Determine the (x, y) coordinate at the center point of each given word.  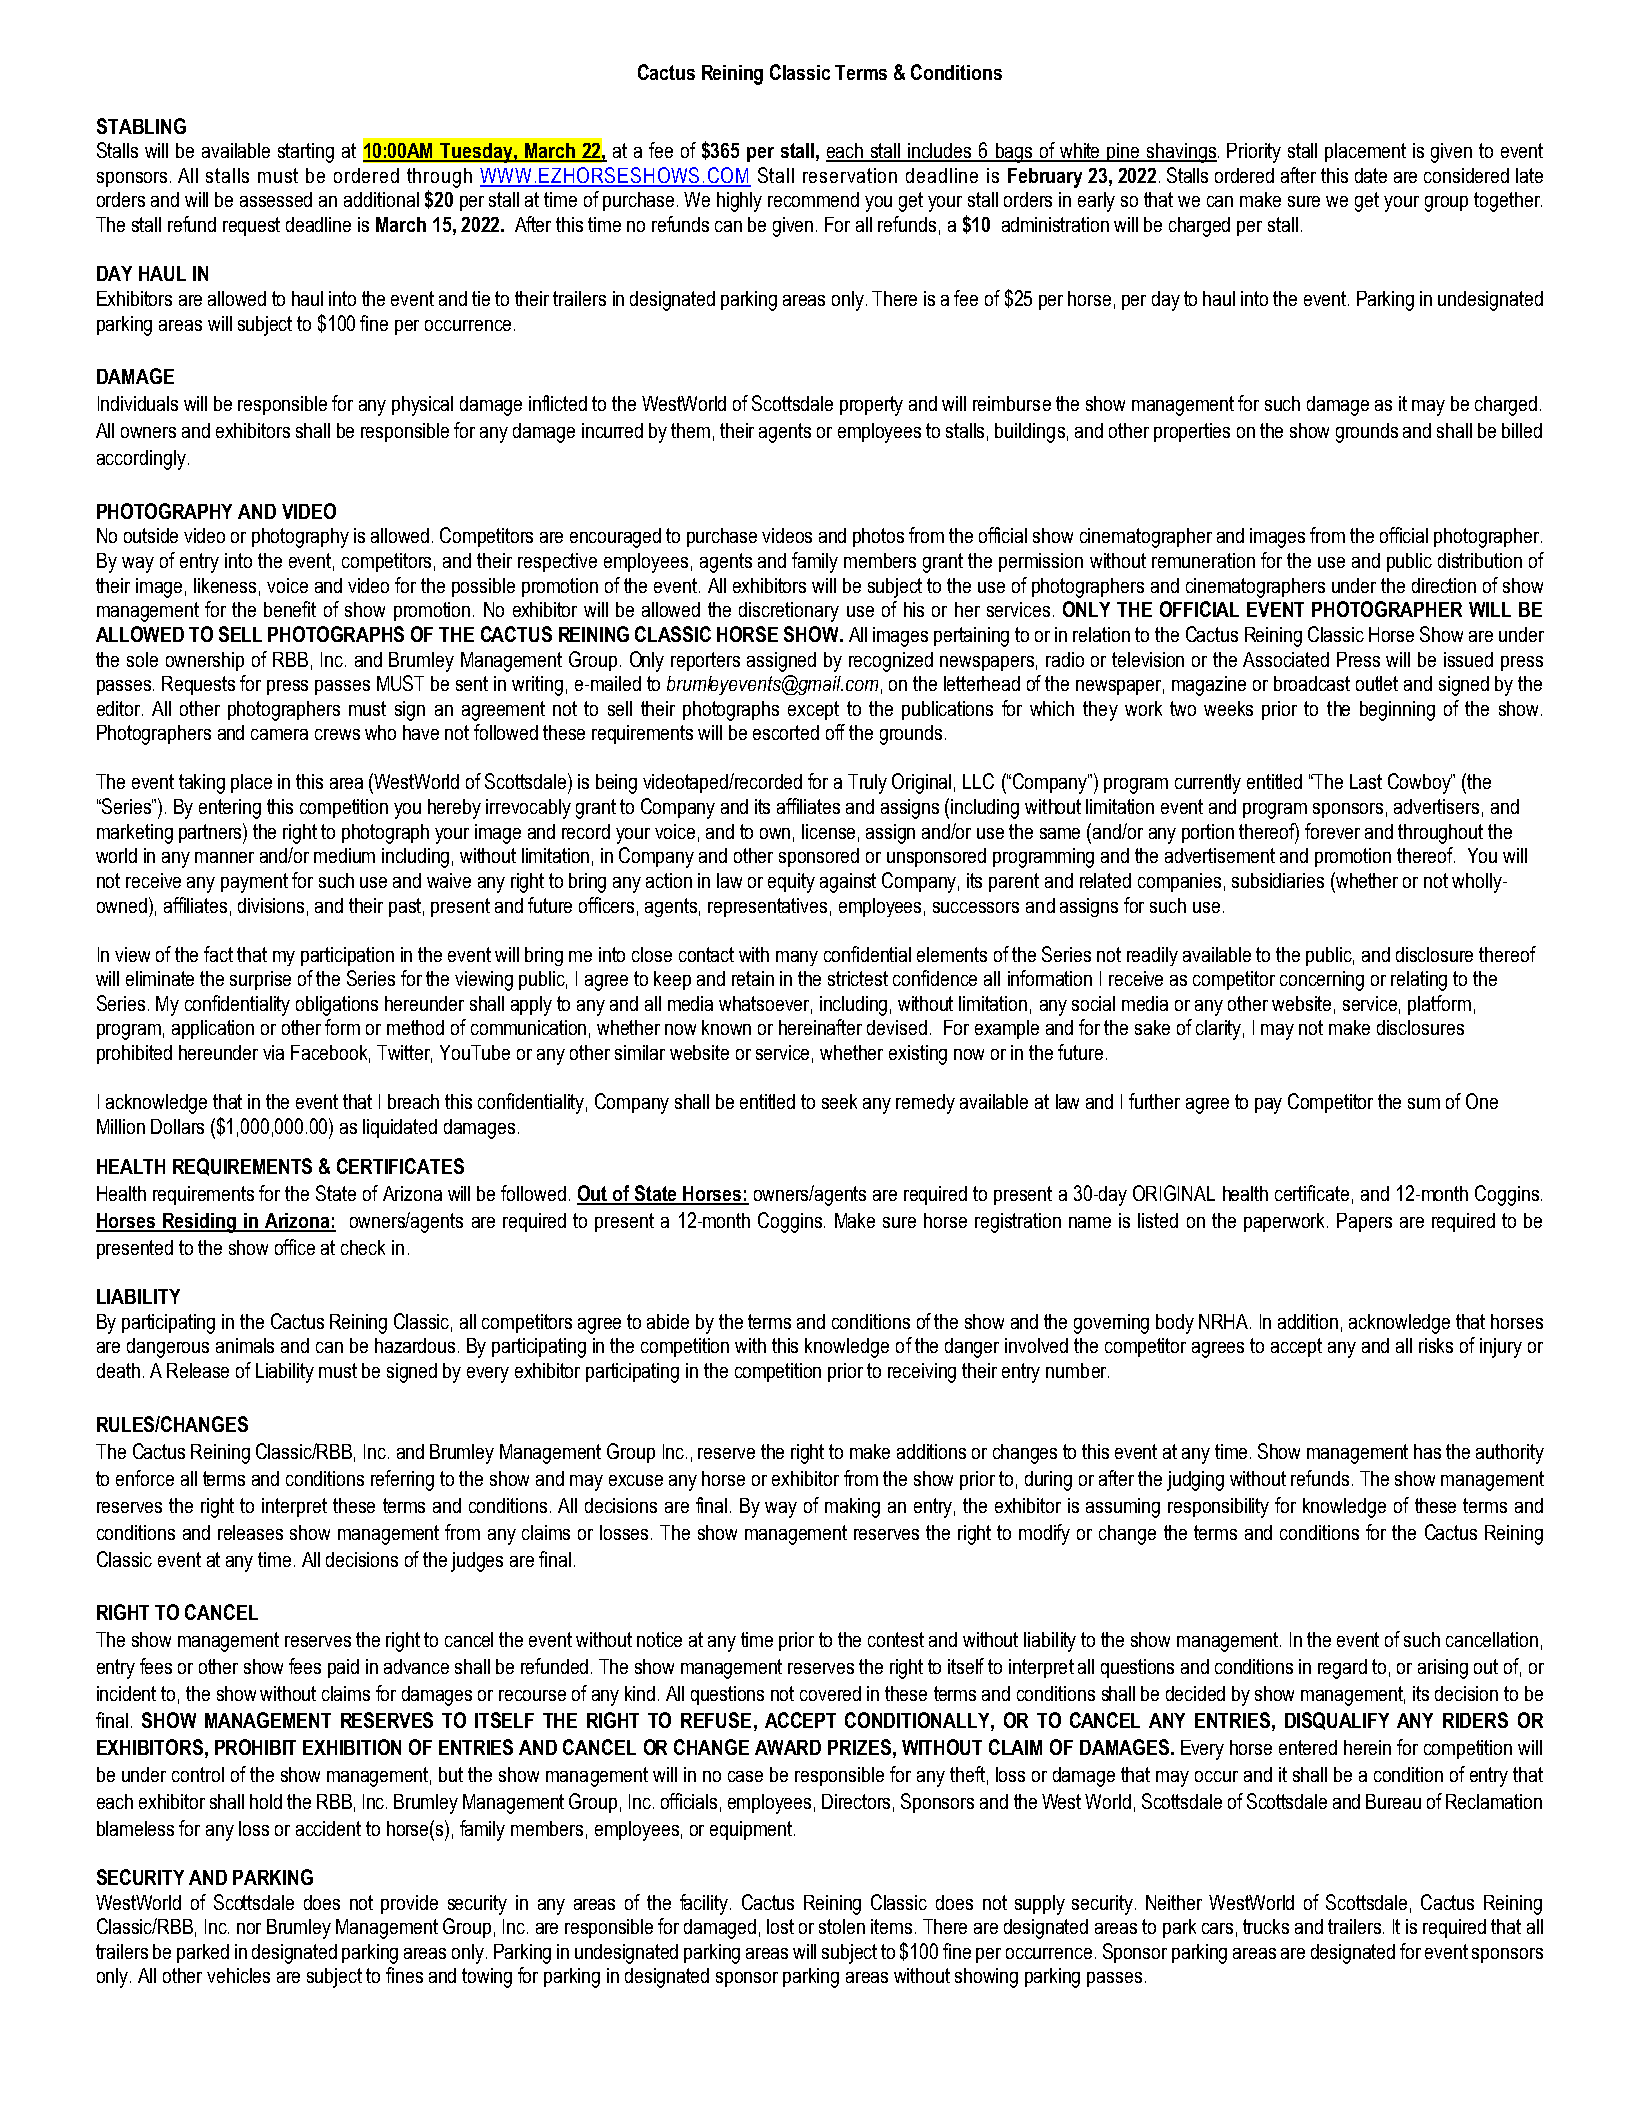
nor (249, 1928)
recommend (813, 199)
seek (839, 1101)
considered (1466, 175)
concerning (1322, 981)
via (273, 1052)
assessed (276, 199)
